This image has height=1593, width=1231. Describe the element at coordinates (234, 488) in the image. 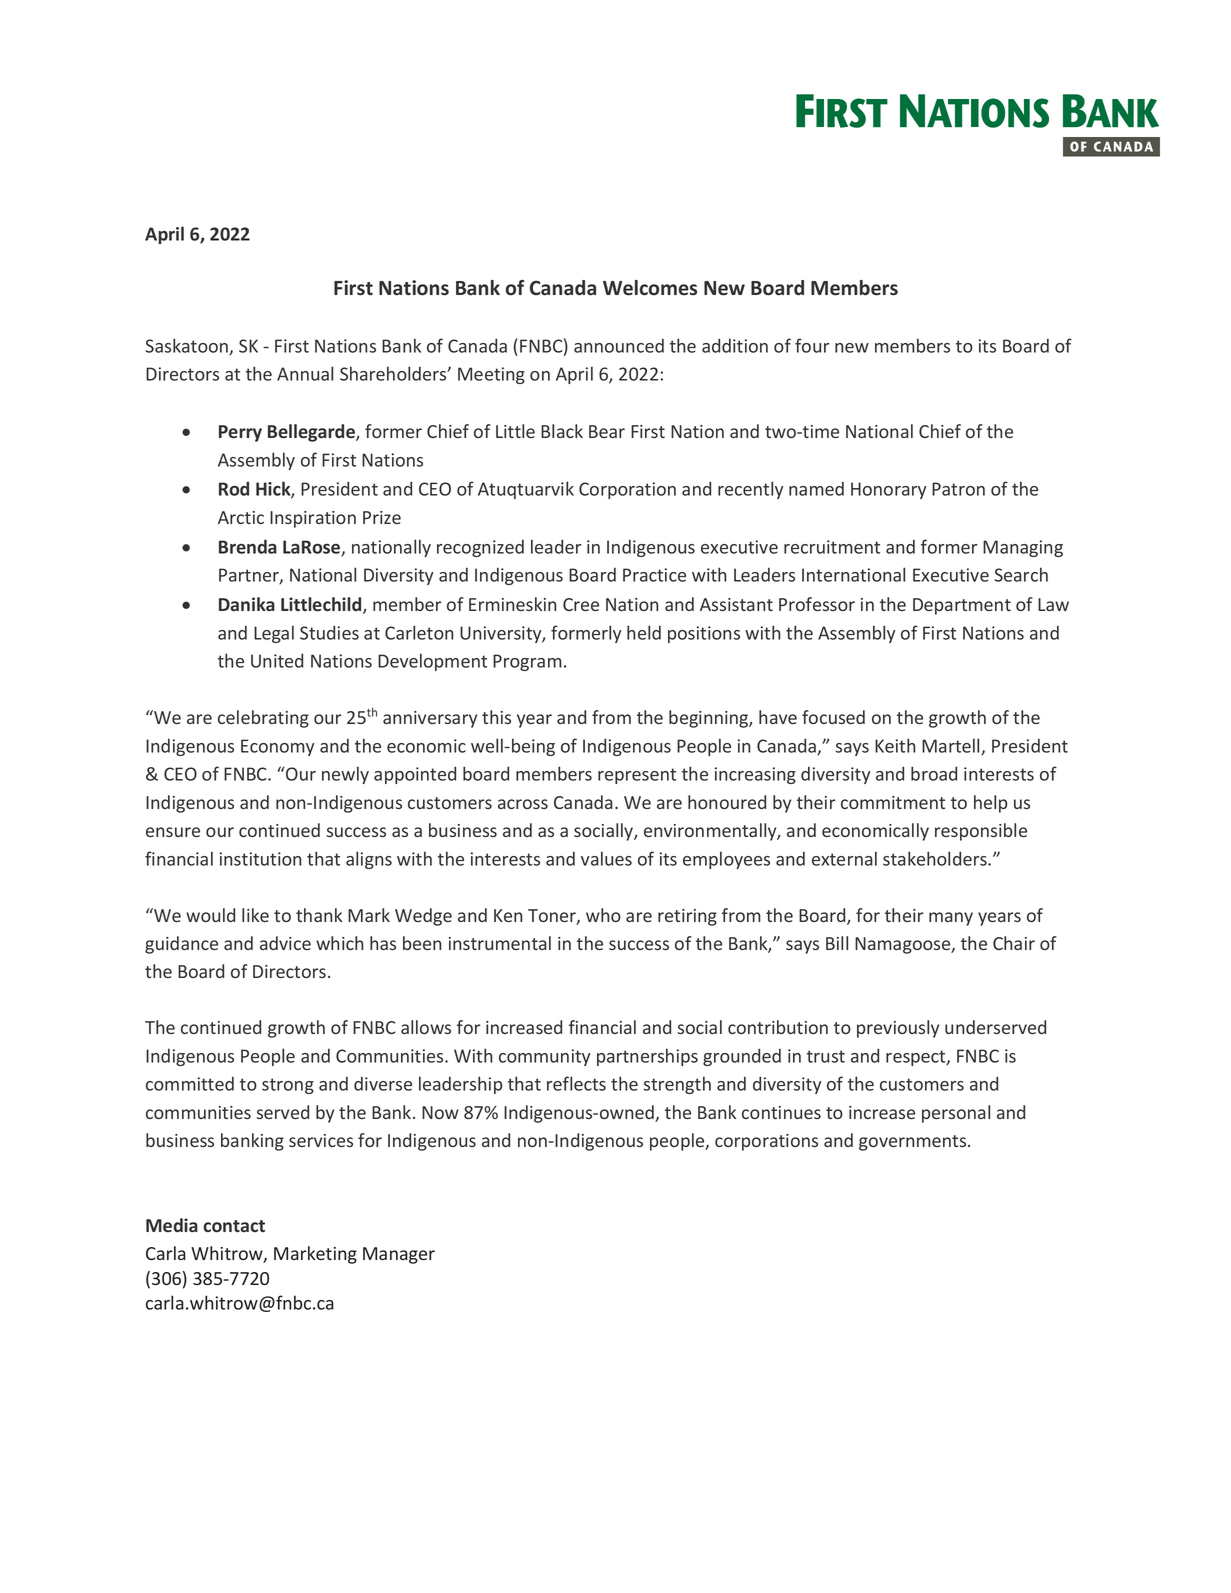

I see `Rod` at that location.
